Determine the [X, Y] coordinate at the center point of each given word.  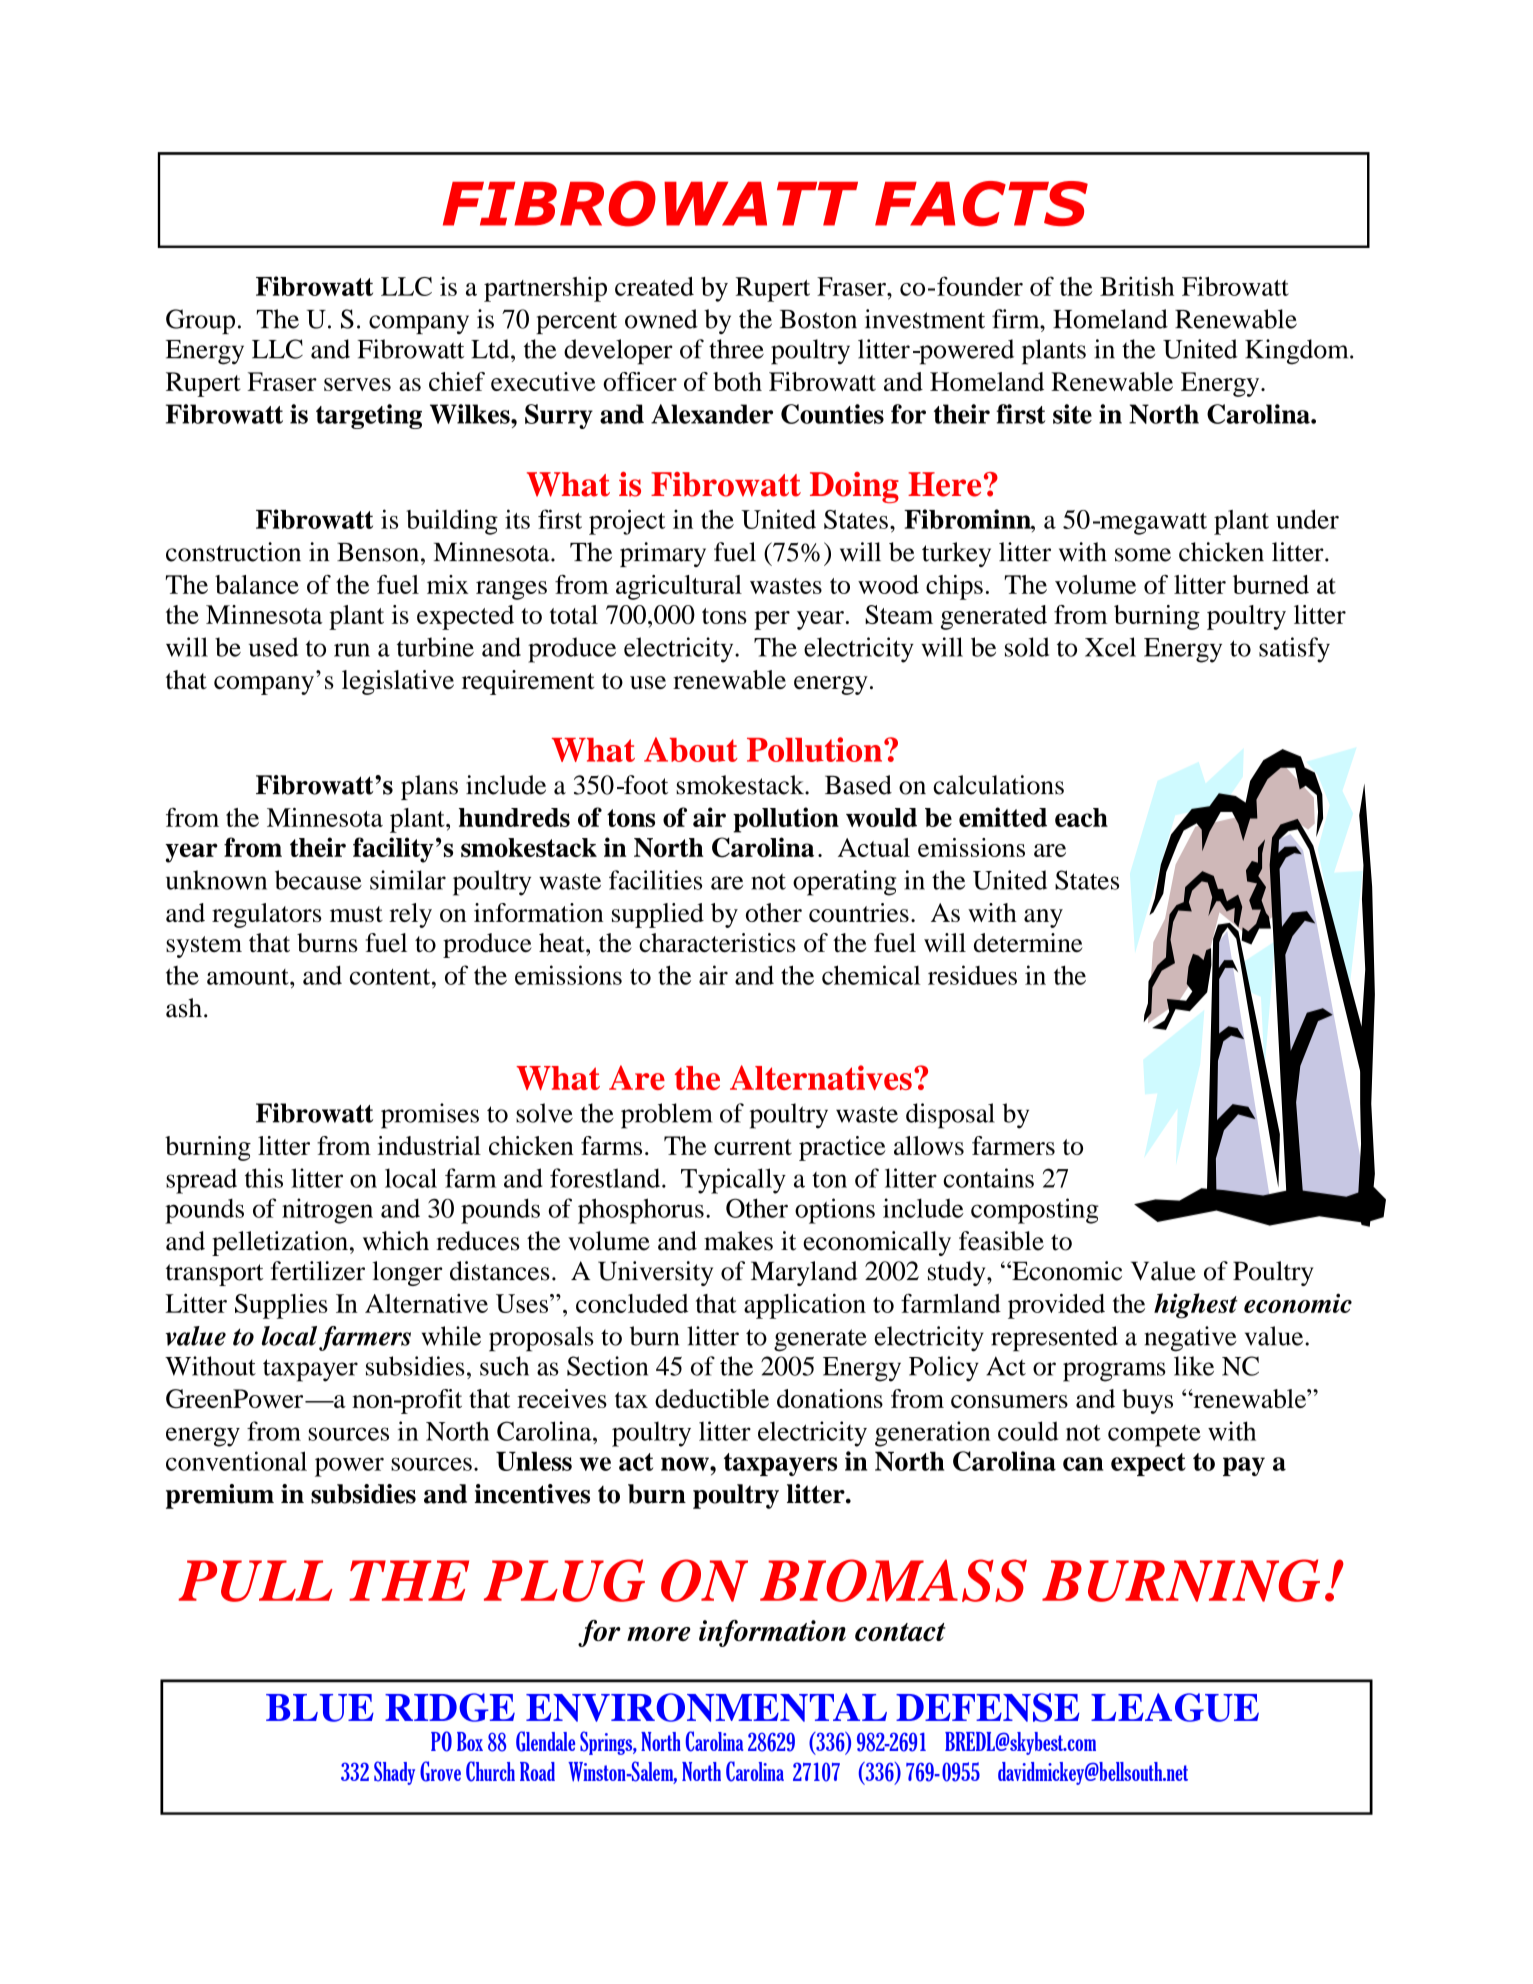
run [352, 650]
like [1194, 1366]
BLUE [320, 1708]
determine [1028, 942]
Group [200, 321]
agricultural [679, 587]
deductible [712, 1398]
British [1137, 286]
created [654, 286]
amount [249, 977]
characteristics [717, 942]
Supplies [281, 1306]
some [1143, 555]
